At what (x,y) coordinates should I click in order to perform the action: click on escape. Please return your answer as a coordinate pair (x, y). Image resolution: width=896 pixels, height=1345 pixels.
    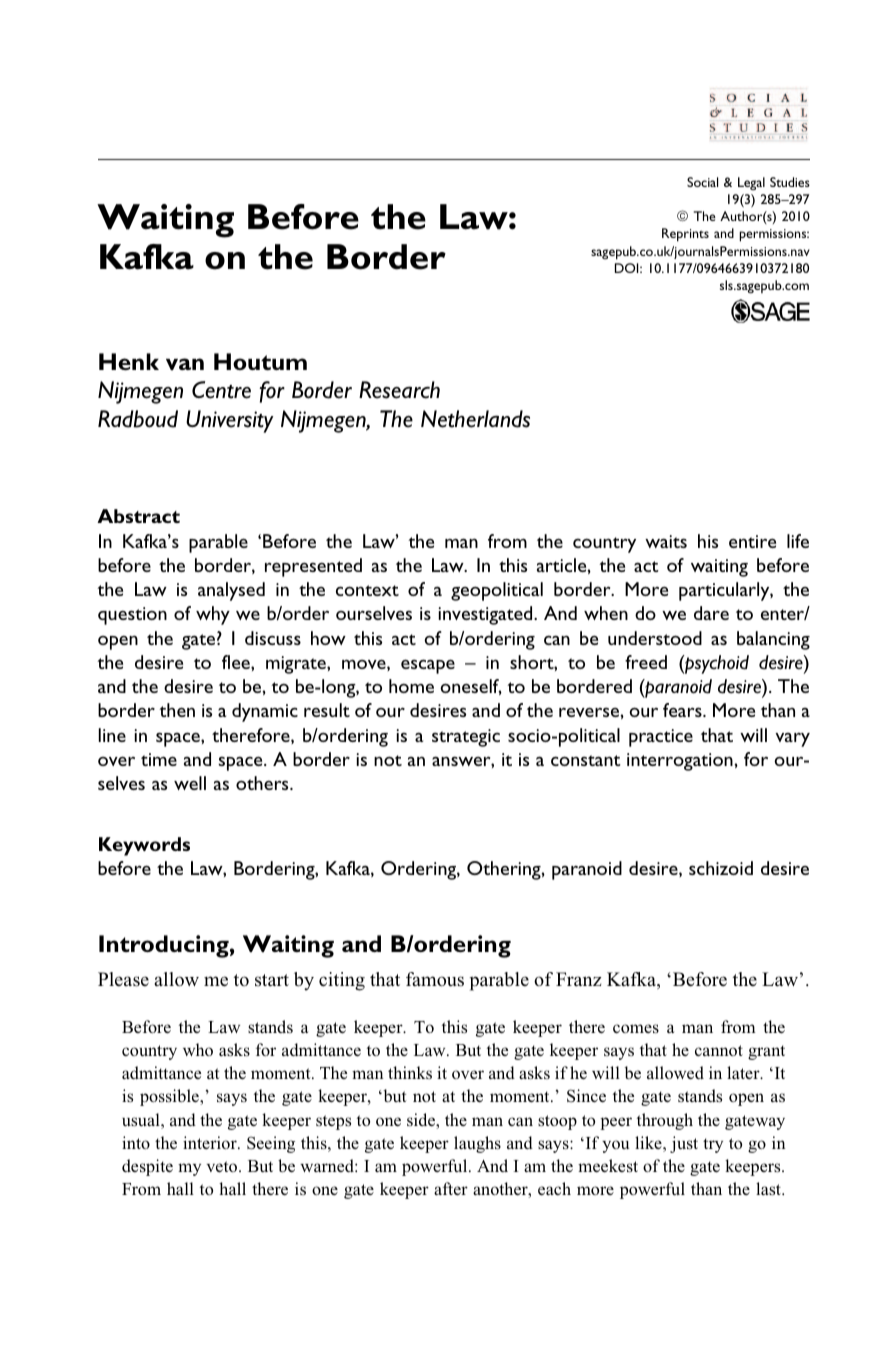
    Looking at the image, I should click on (428, 666).
